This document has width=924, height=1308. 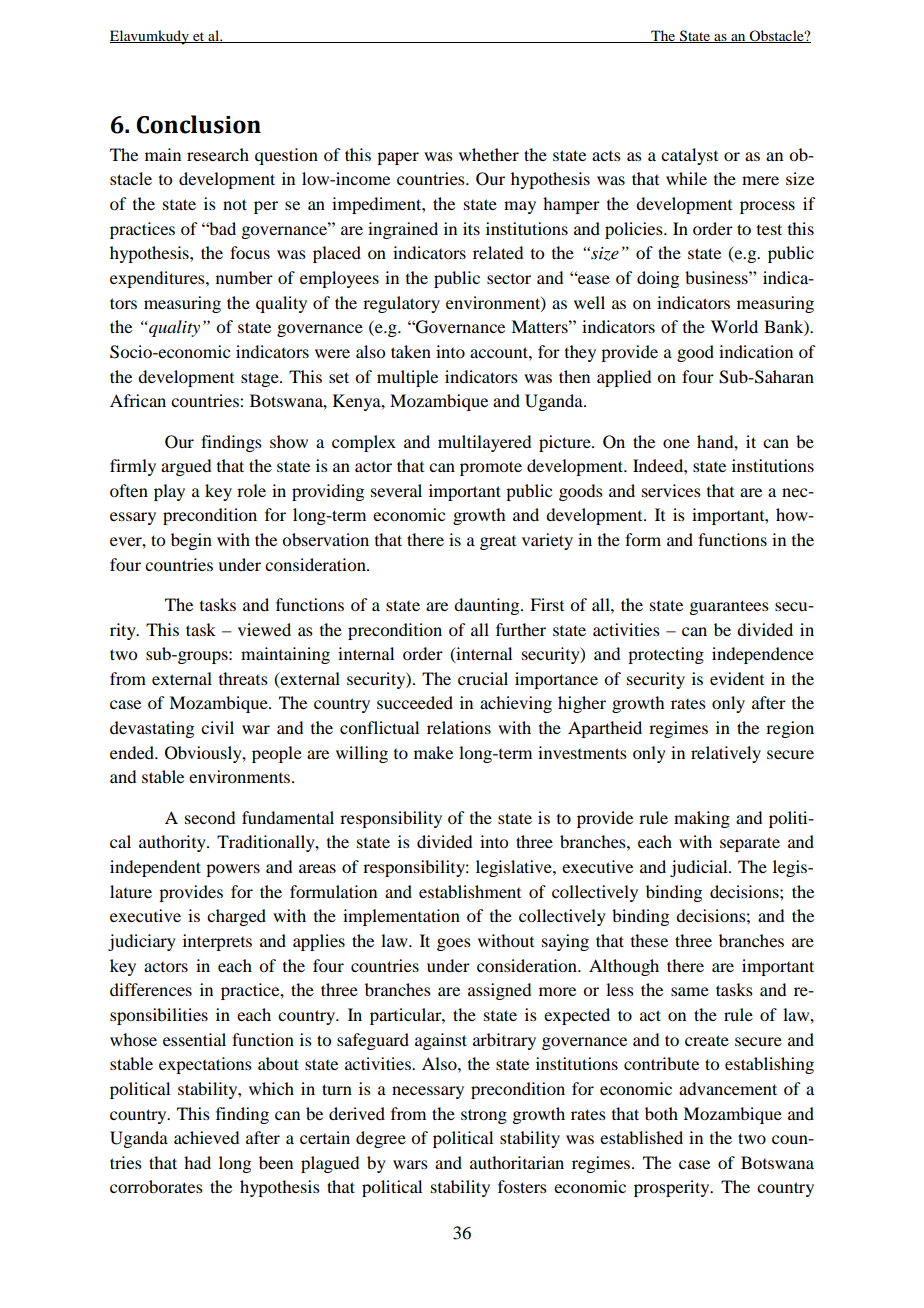 What do you see at coordinates (197, 1162) in the document?
I see `had` at bounding box center [197, 1162].
